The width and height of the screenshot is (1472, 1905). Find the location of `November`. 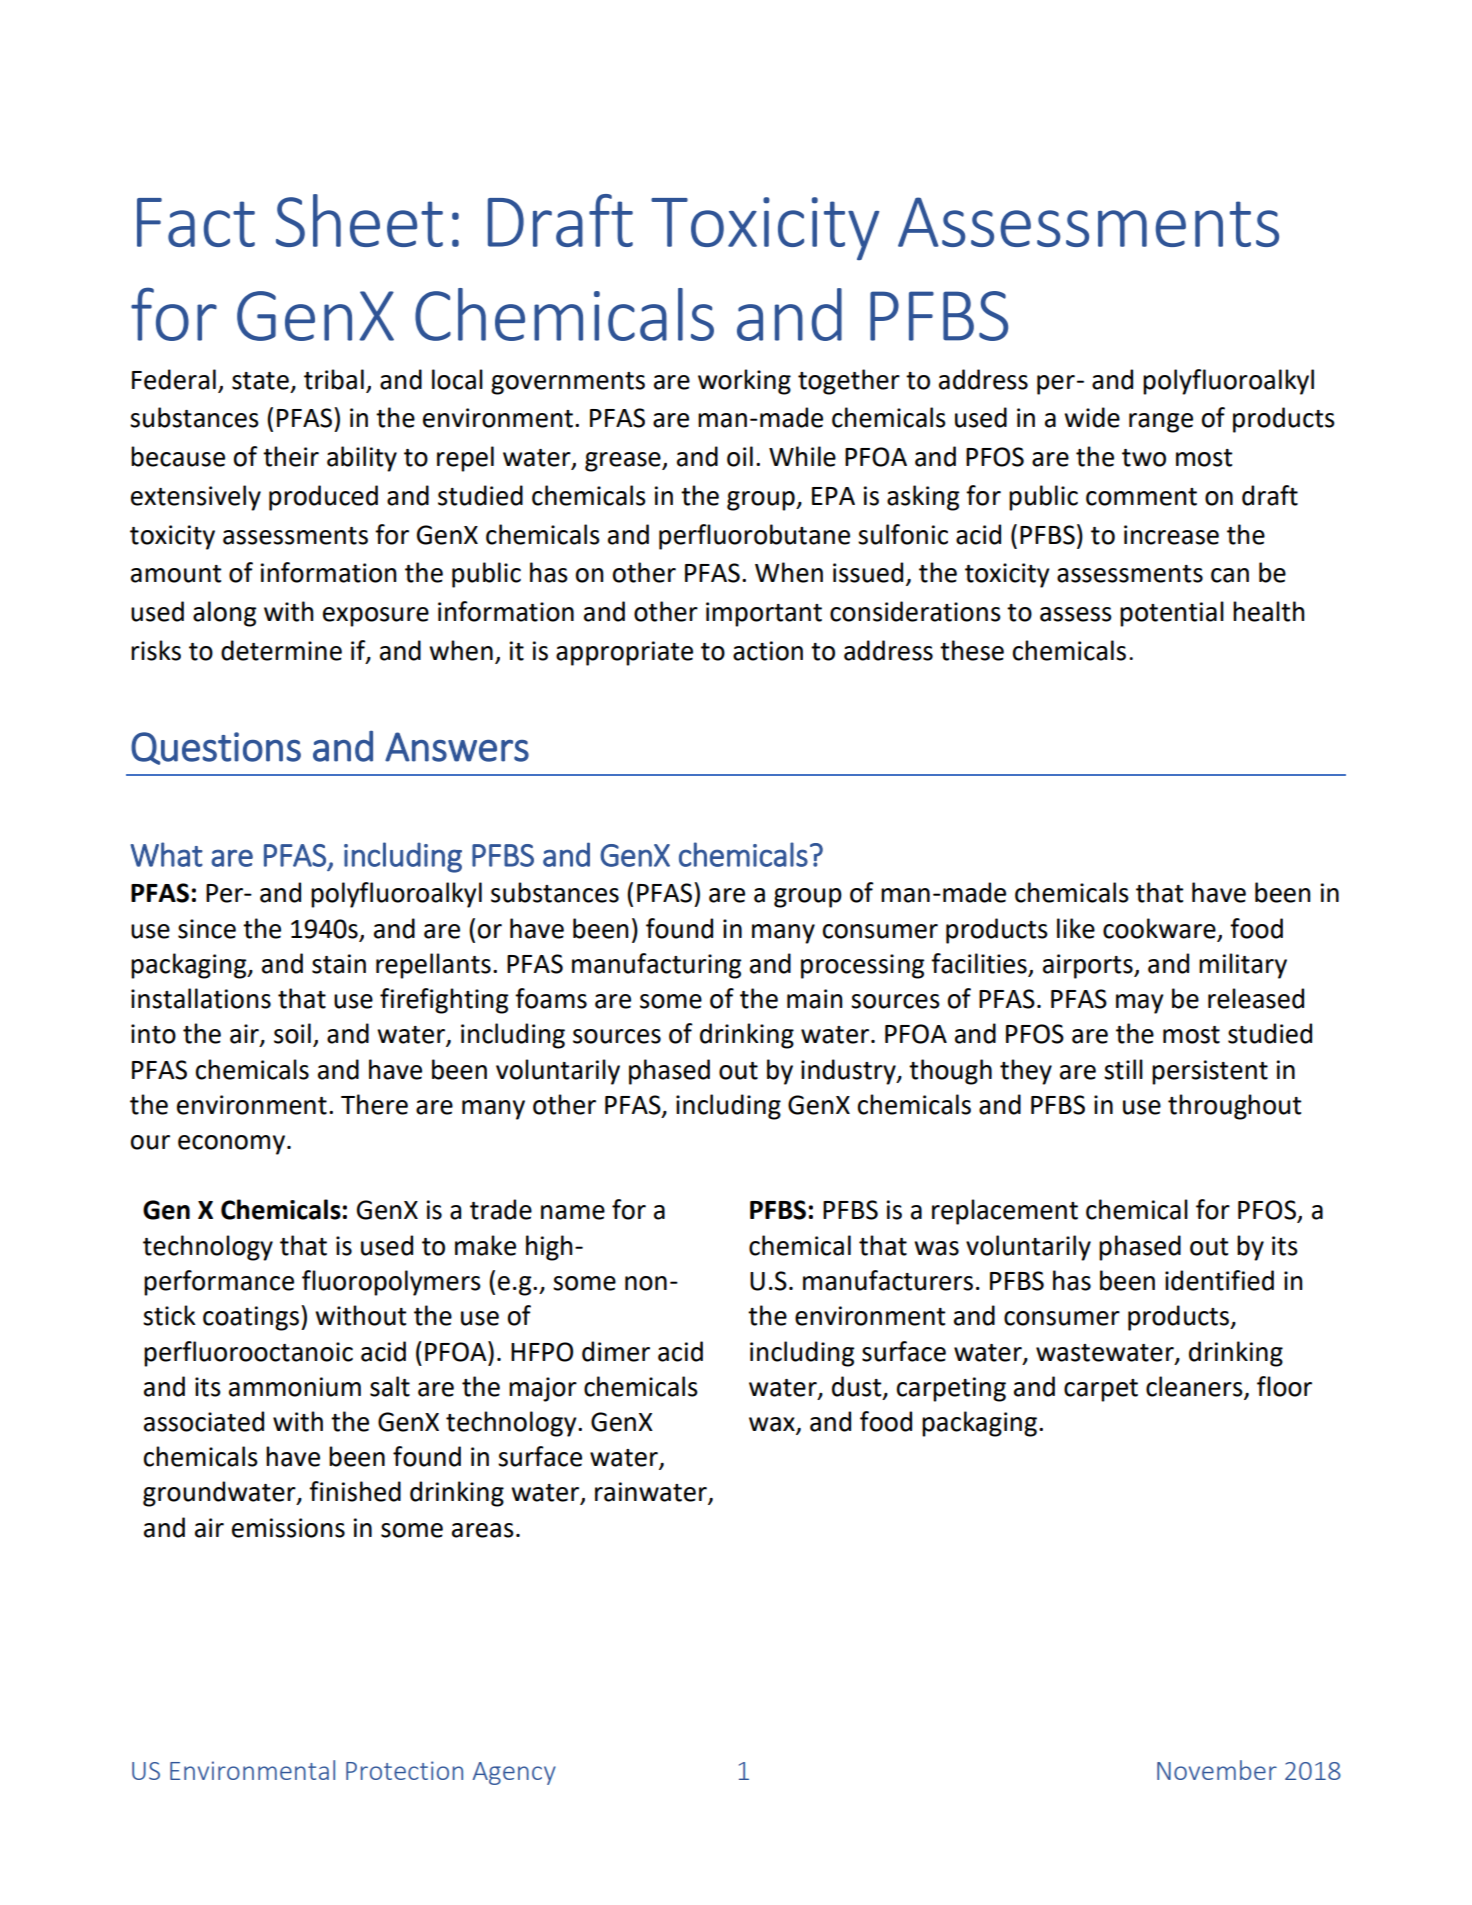

November is located at coordinates (1217, 1770).
